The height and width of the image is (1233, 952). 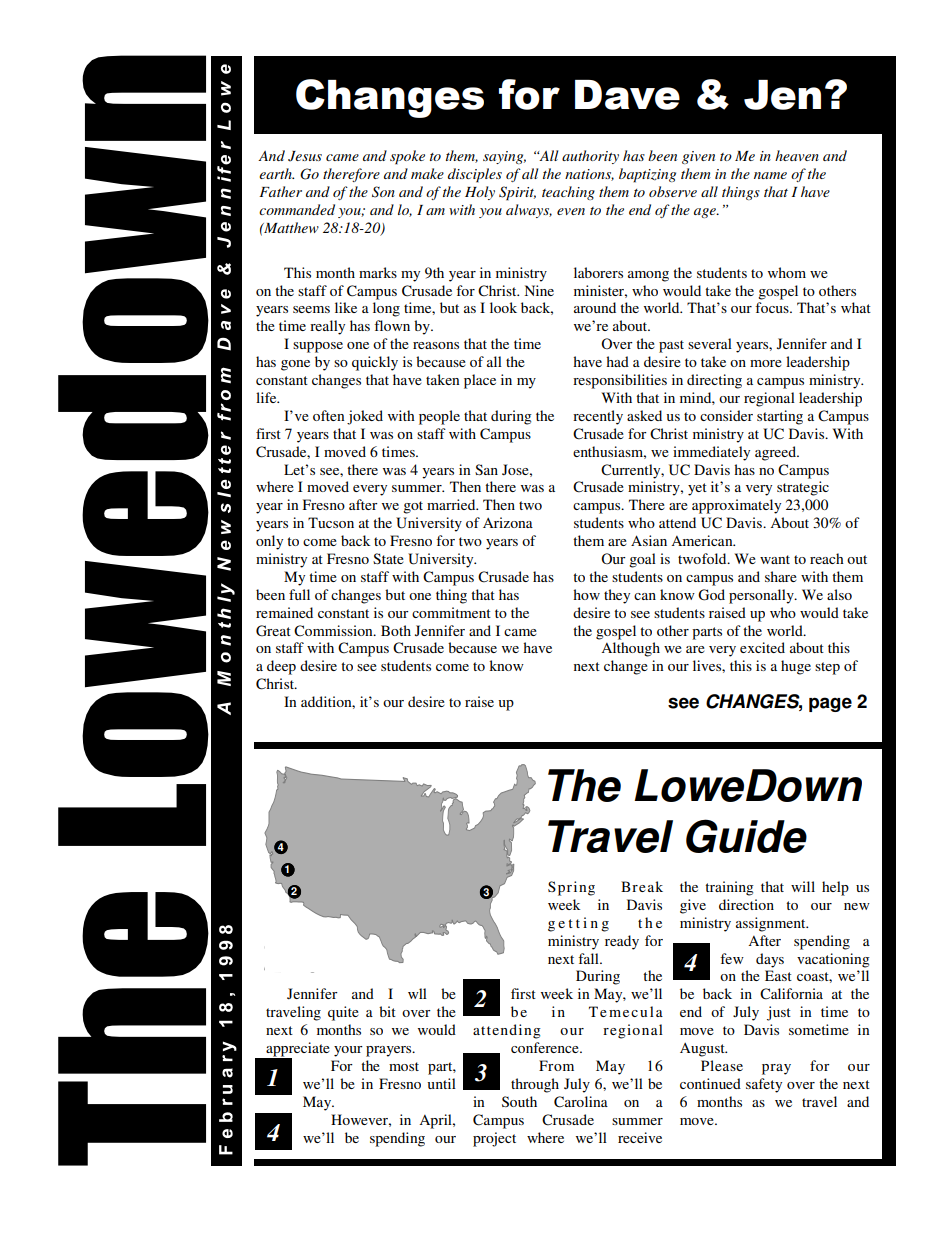 I want to click on they, so click(x=617, y=596).
